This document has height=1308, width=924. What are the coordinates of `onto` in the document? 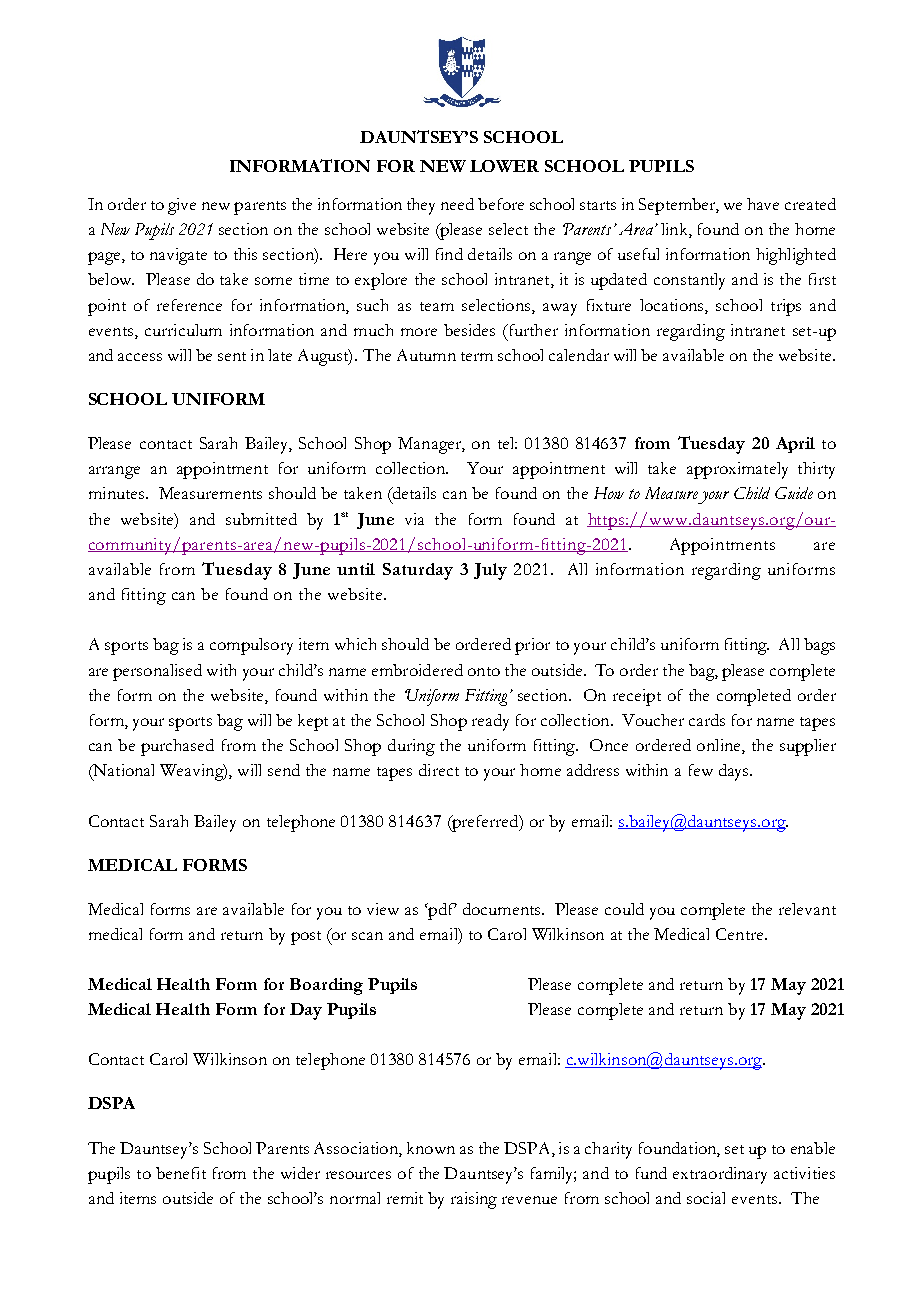 It's located at (484, 671).
